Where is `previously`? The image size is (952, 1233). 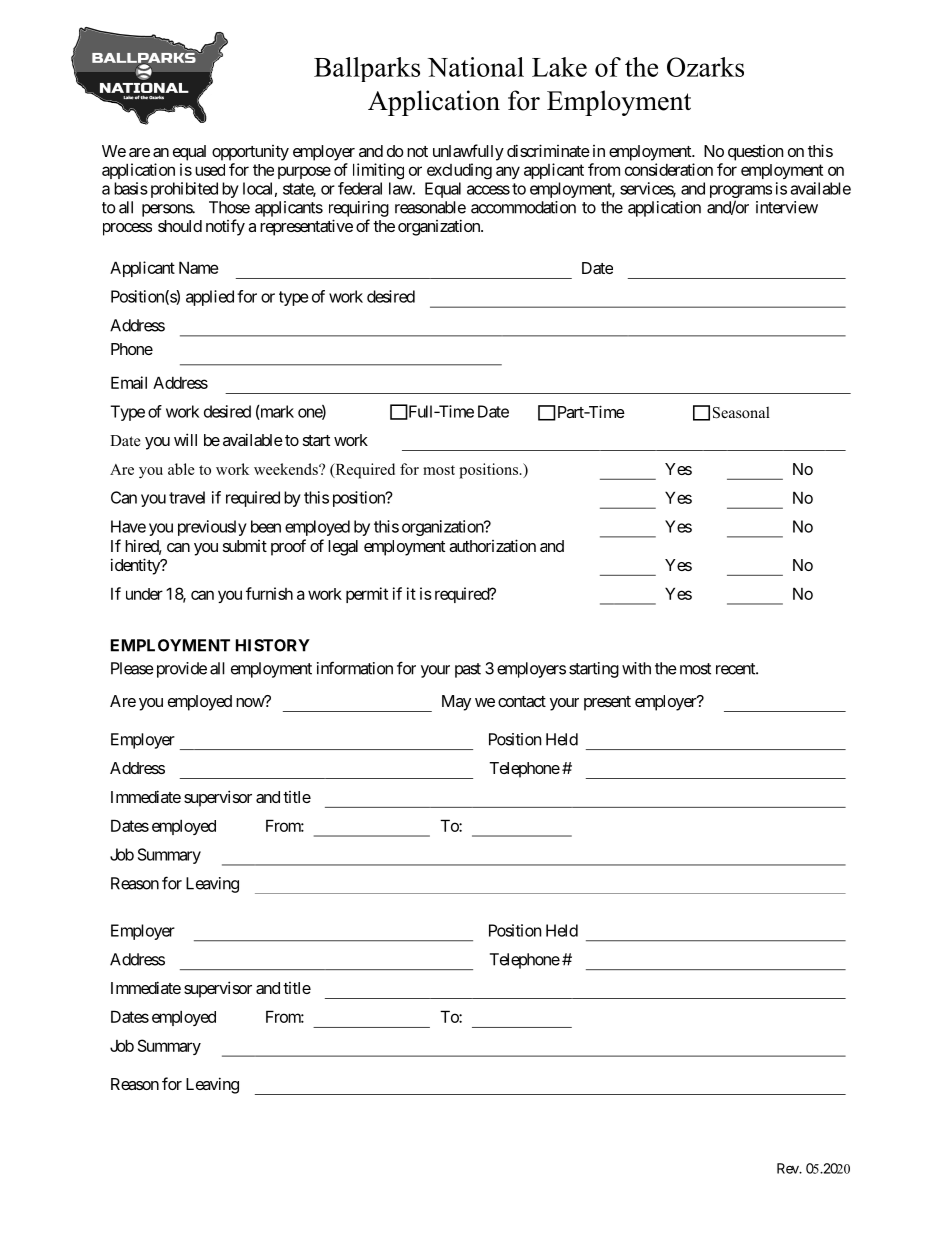
previously is located at coordinates (212, 528).
